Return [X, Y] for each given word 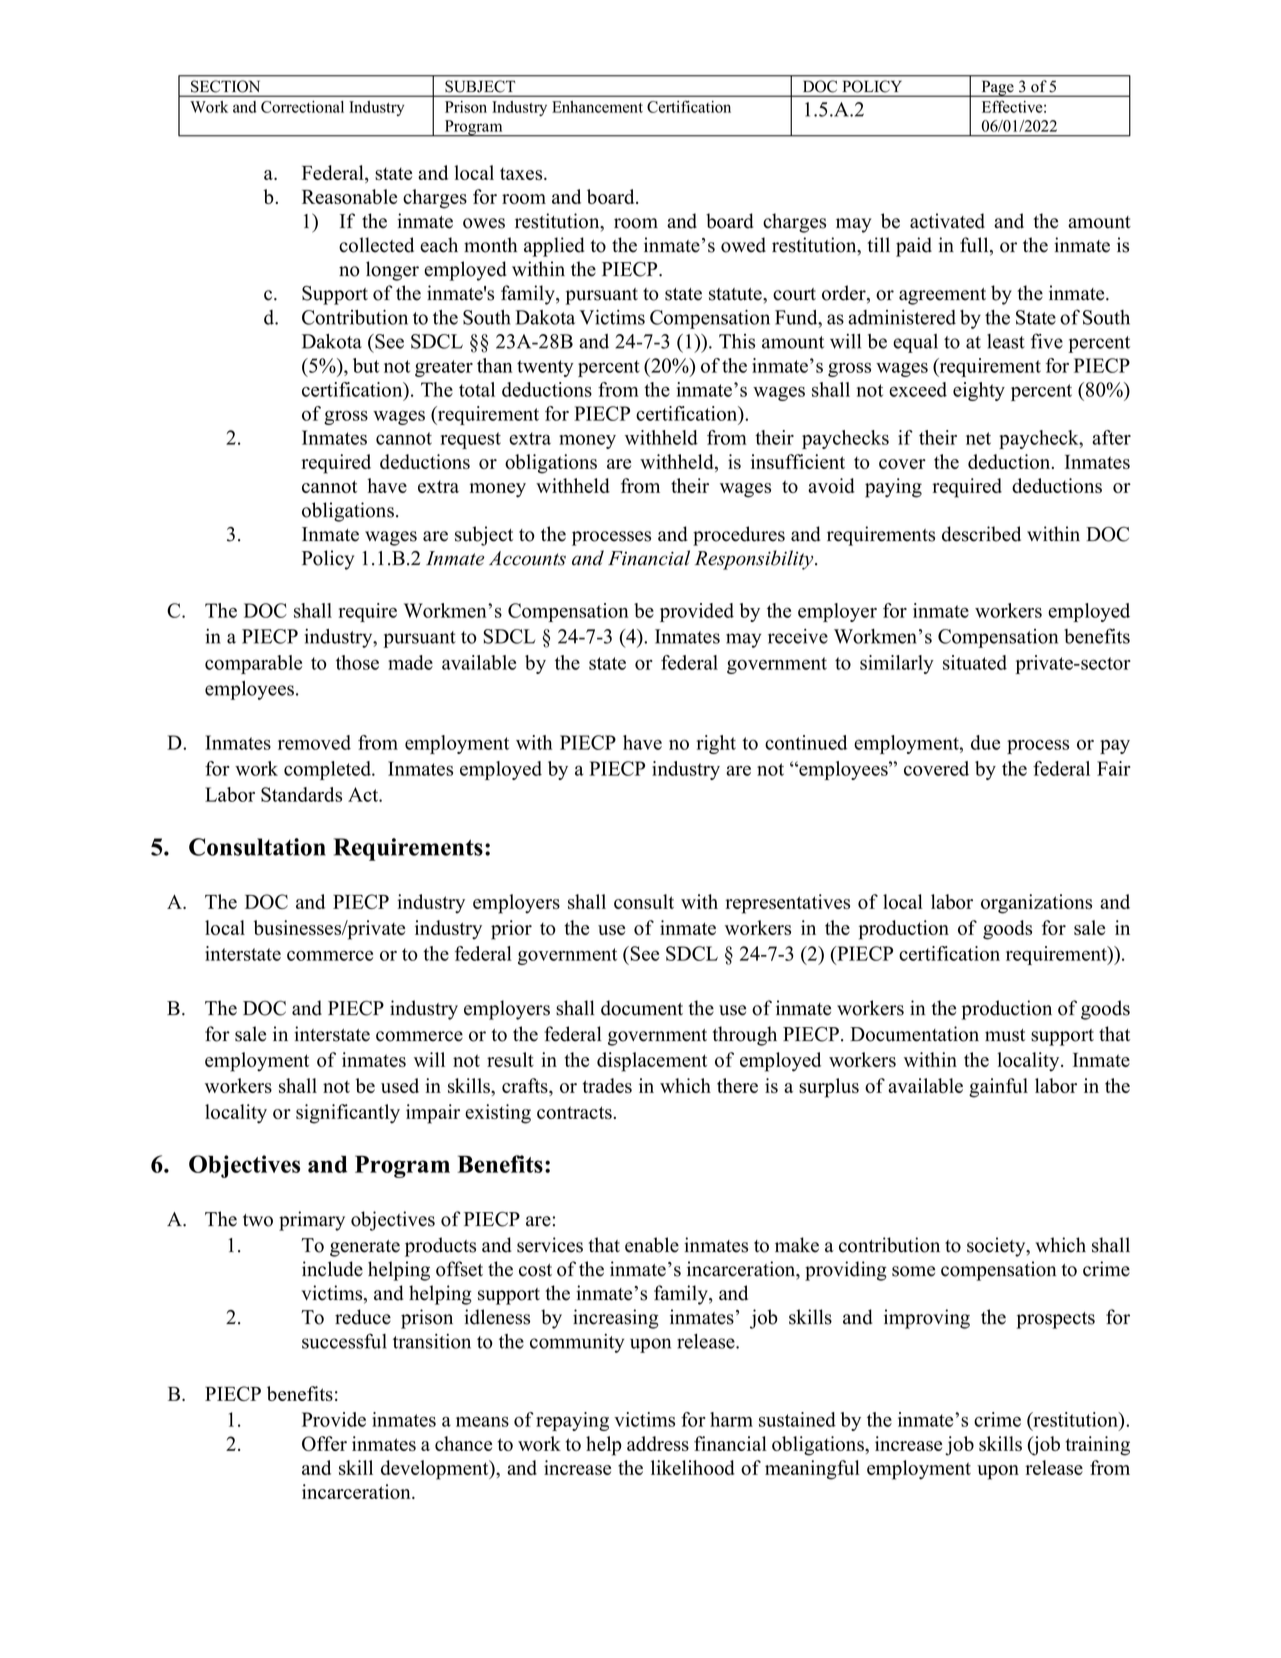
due [985, 742]
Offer [324, 1443]
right [716, 744]
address [658, 1443]
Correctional [302, 107]
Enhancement [597, 107]
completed [329, 770]
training [1098, 1446]
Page [997, 88]
